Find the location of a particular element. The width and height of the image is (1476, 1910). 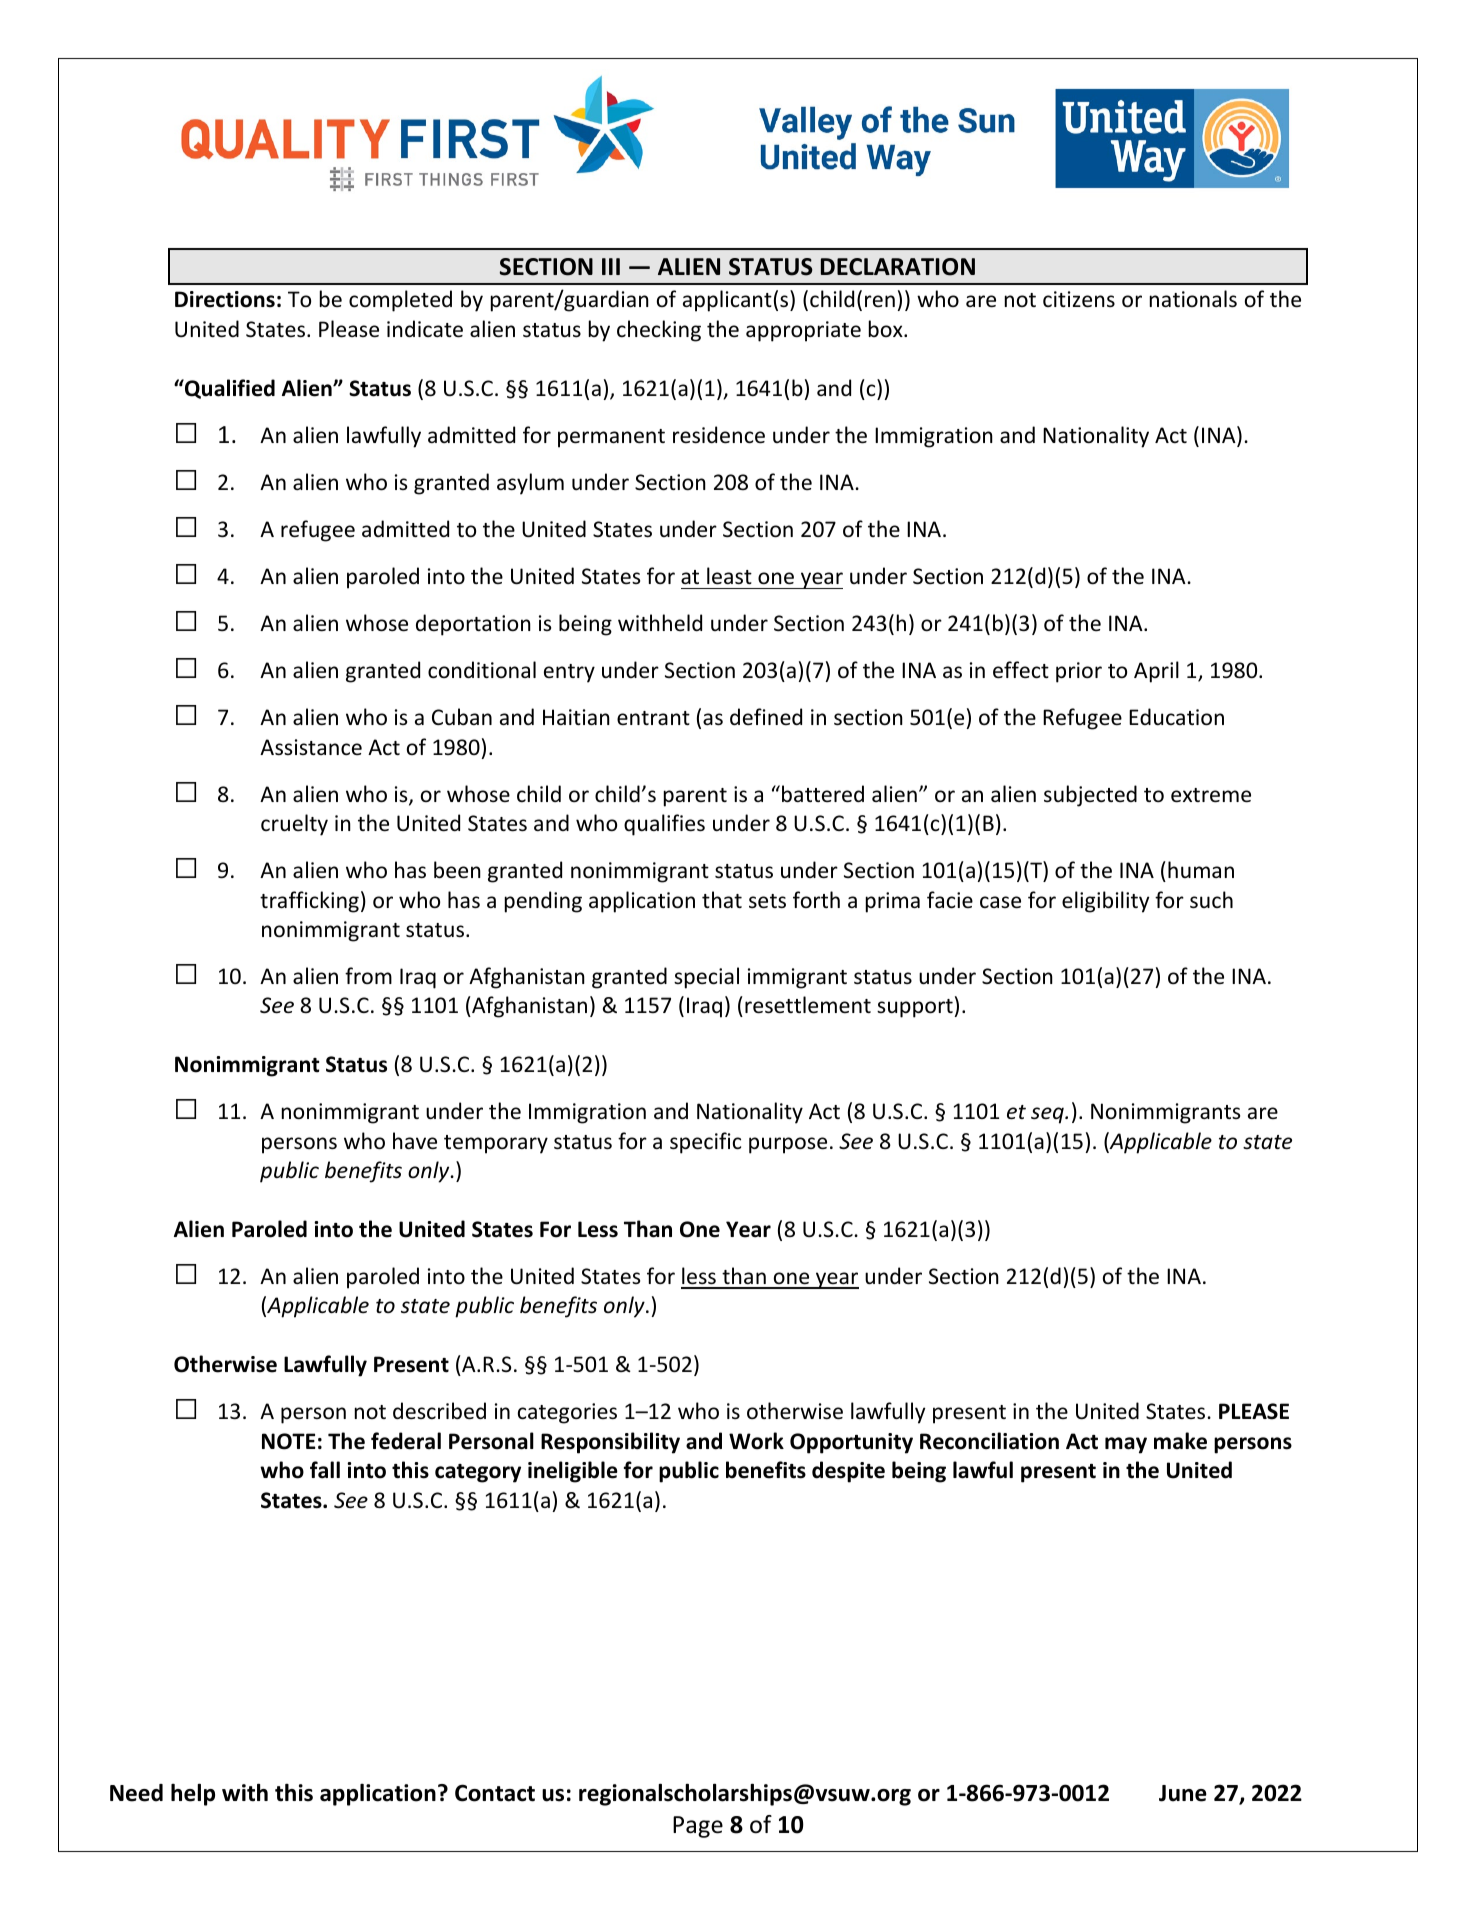

help is located at coordinates (193, 1794).
